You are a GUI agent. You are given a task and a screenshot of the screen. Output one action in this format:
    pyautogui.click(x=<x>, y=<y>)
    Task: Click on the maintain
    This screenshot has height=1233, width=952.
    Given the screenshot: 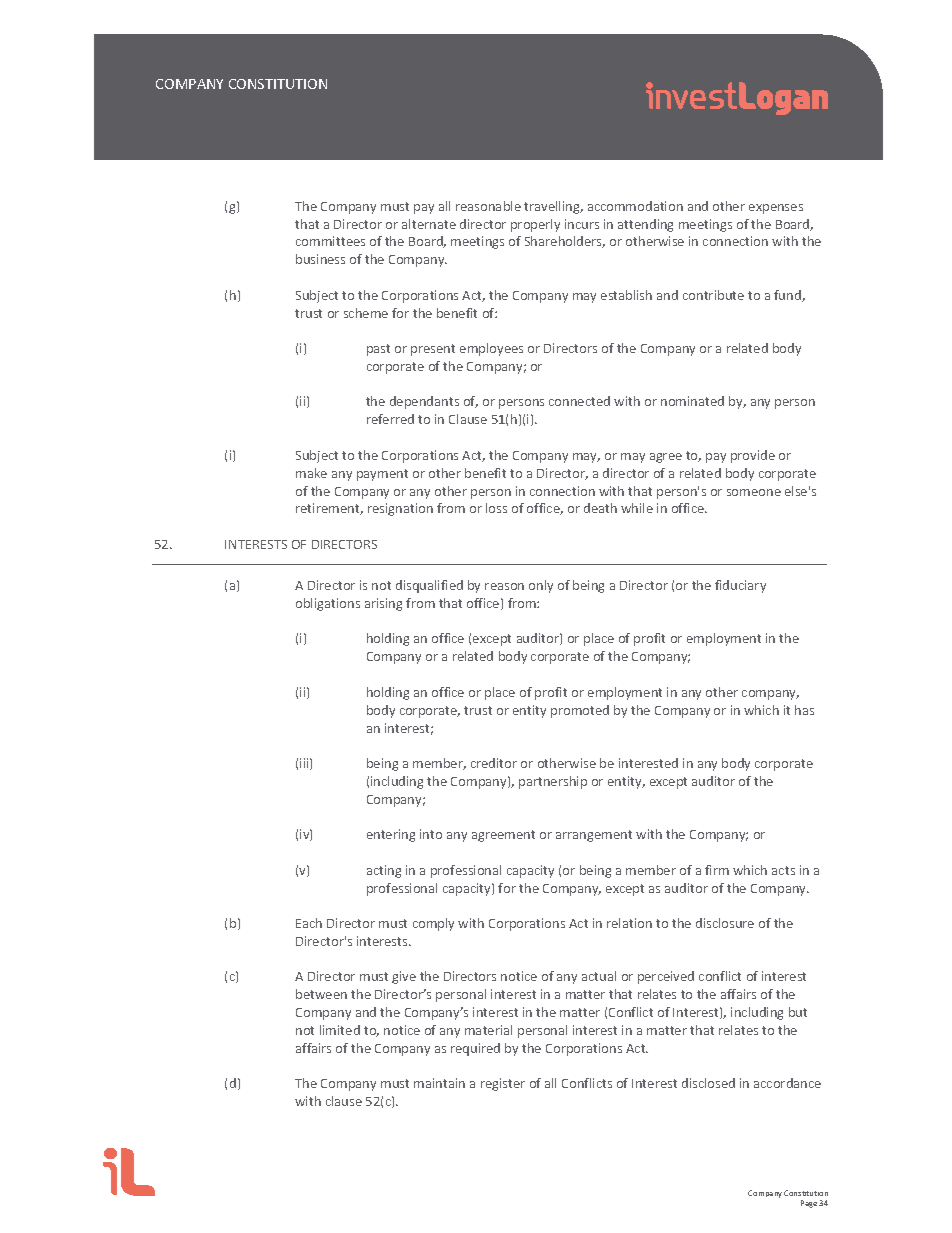 What is the action you would take?
    pyautogui.click(x=439, y=1083)
